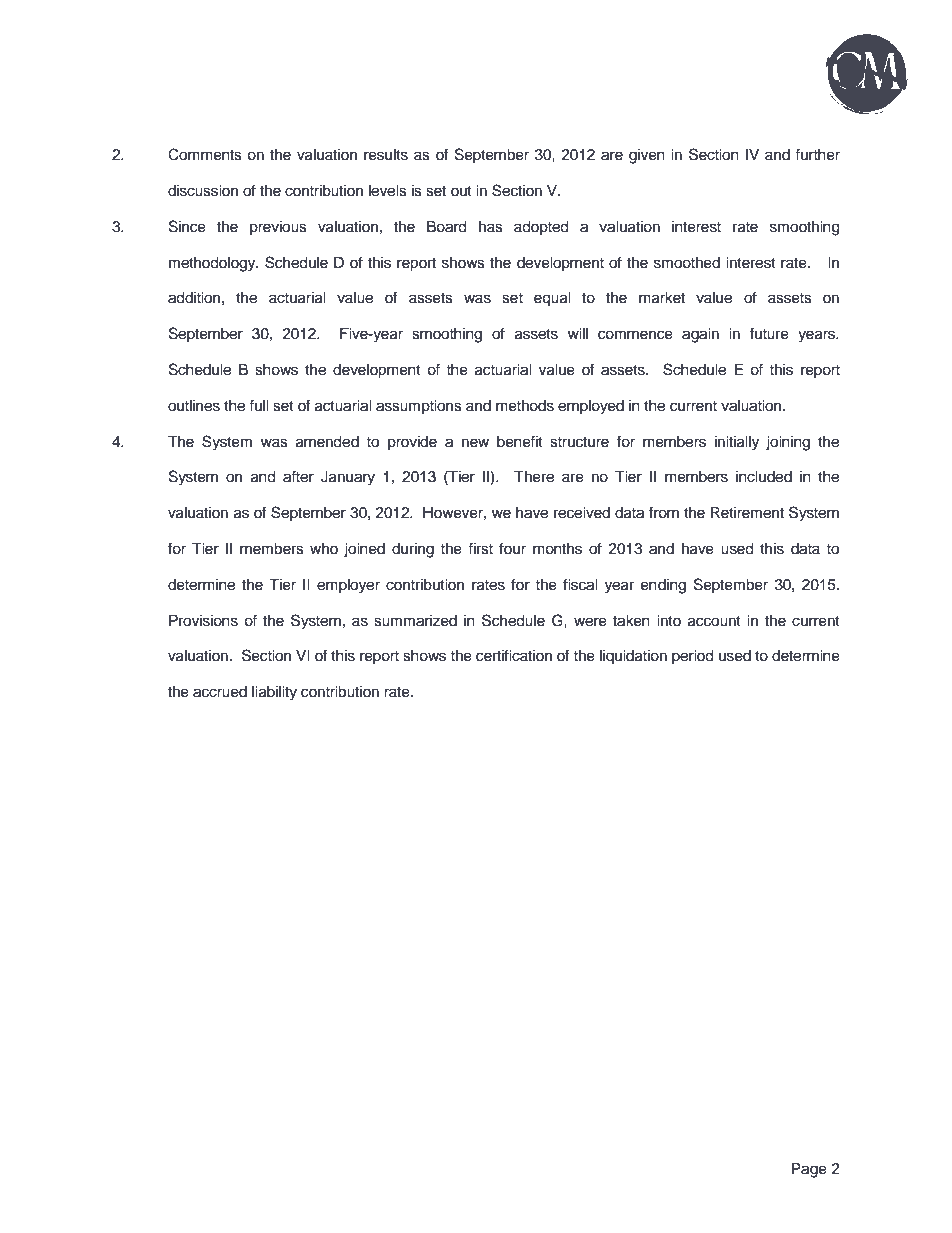  What do you see at coordinates (817, 154) in the image?
I see `further` at bounding box center [817, 154].
